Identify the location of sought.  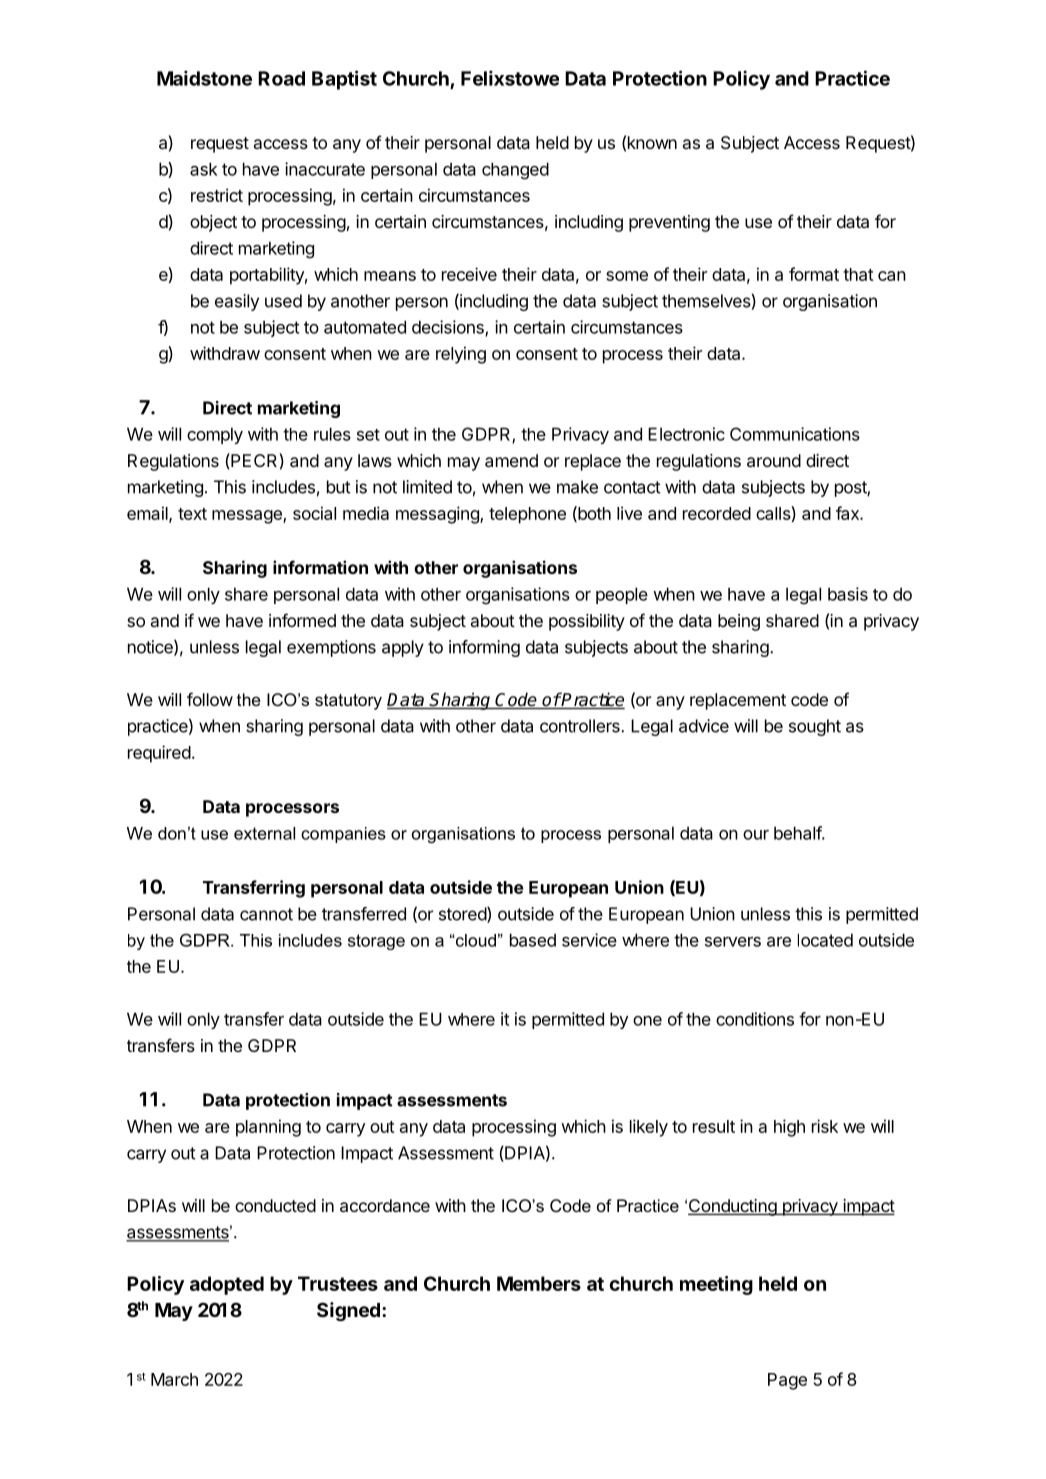
(815, 727).
